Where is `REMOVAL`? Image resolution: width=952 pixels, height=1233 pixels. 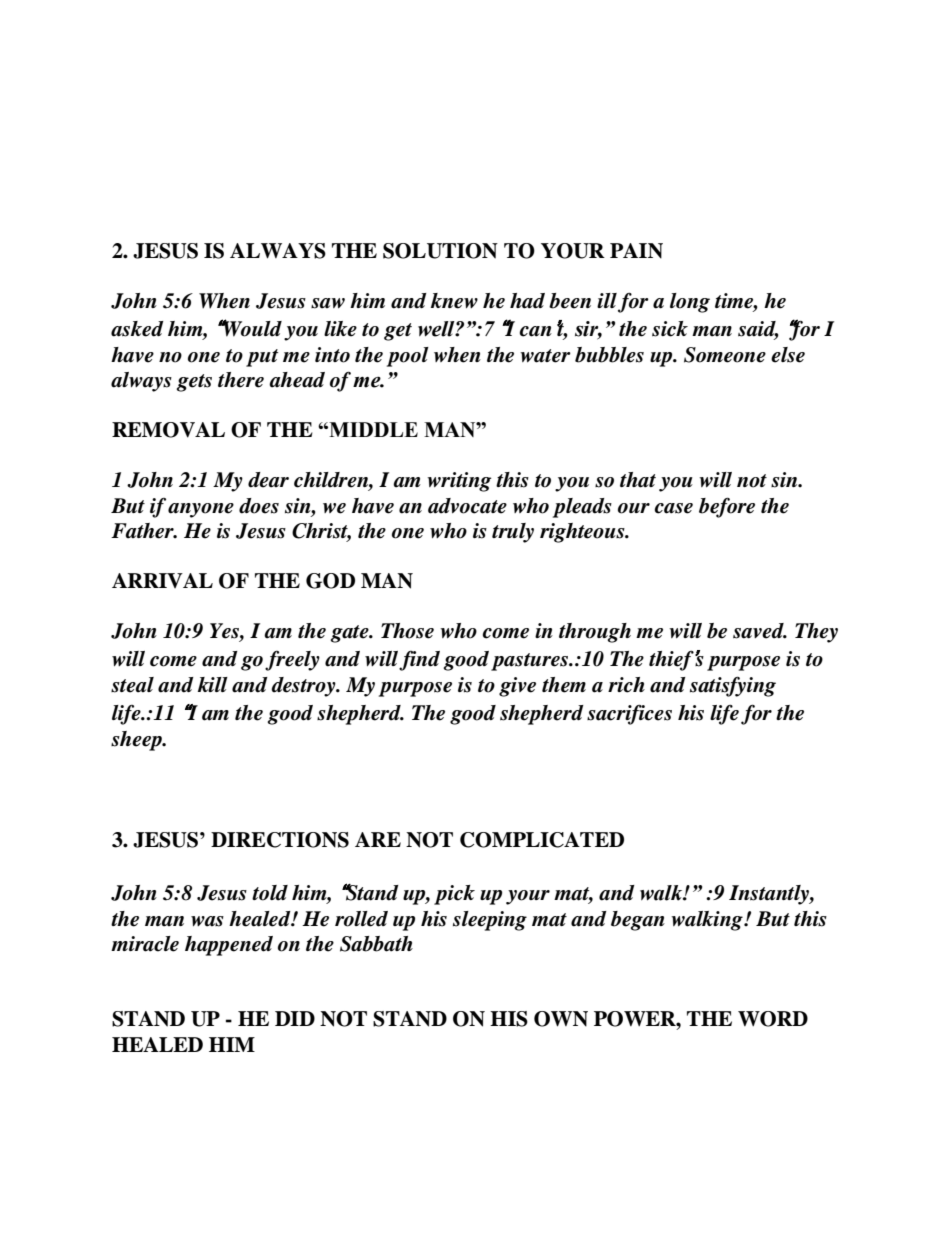
REMOVAL is located at coordinates (168, 430).
